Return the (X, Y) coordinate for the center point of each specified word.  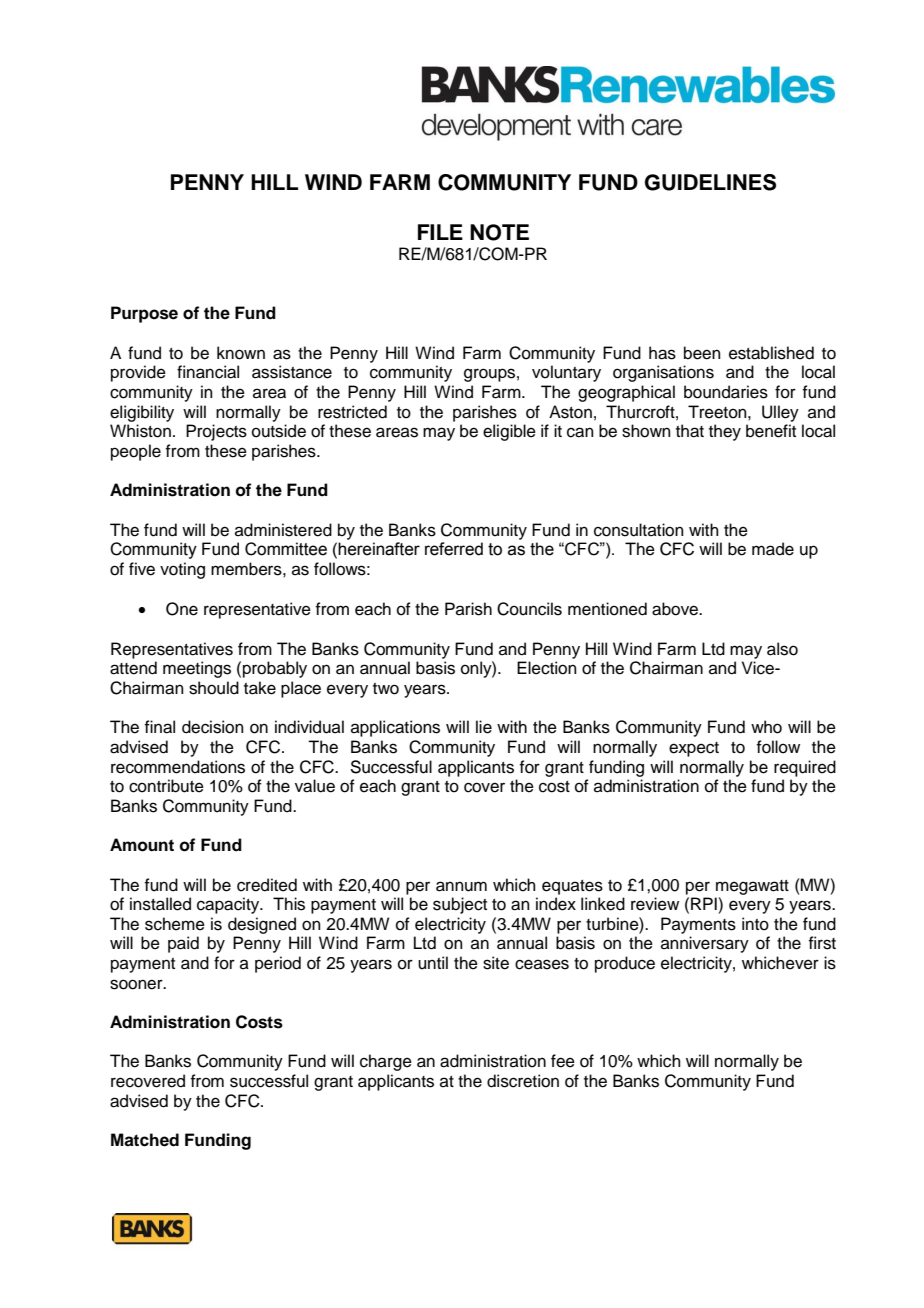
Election (547, 668)
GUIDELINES (710, 182)
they (725, 432)
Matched (145, 1140)
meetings (197, 669)
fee (563, 1061)
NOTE (499, 232)
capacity (229, 905)
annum (461, 886)
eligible (509, 432)
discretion (523, 1081)
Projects (216, 432)
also (782, 649)
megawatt (752, 887)
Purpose (144, 314)
